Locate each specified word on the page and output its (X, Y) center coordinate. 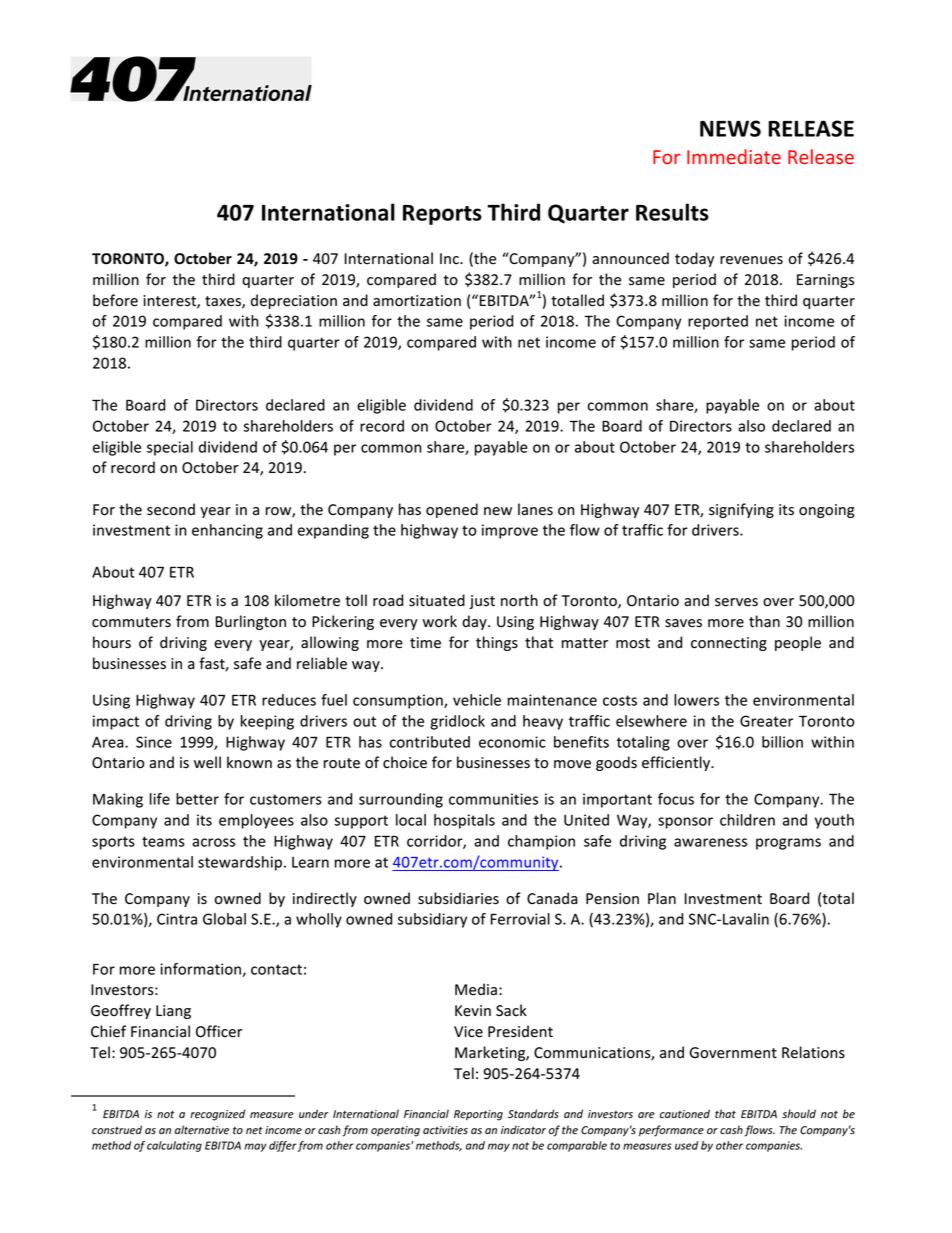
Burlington (251, 622)
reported (718, 322)
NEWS (730, 128)
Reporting (478, 1115)
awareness (710, 842)
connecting (729, 644)
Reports (442, 215)
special (170, 448)
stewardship (240, 863)
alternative (202, 1130)
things (497, 643)
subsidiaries (458, 898)
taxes (224, 302)
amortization (417, 301)
